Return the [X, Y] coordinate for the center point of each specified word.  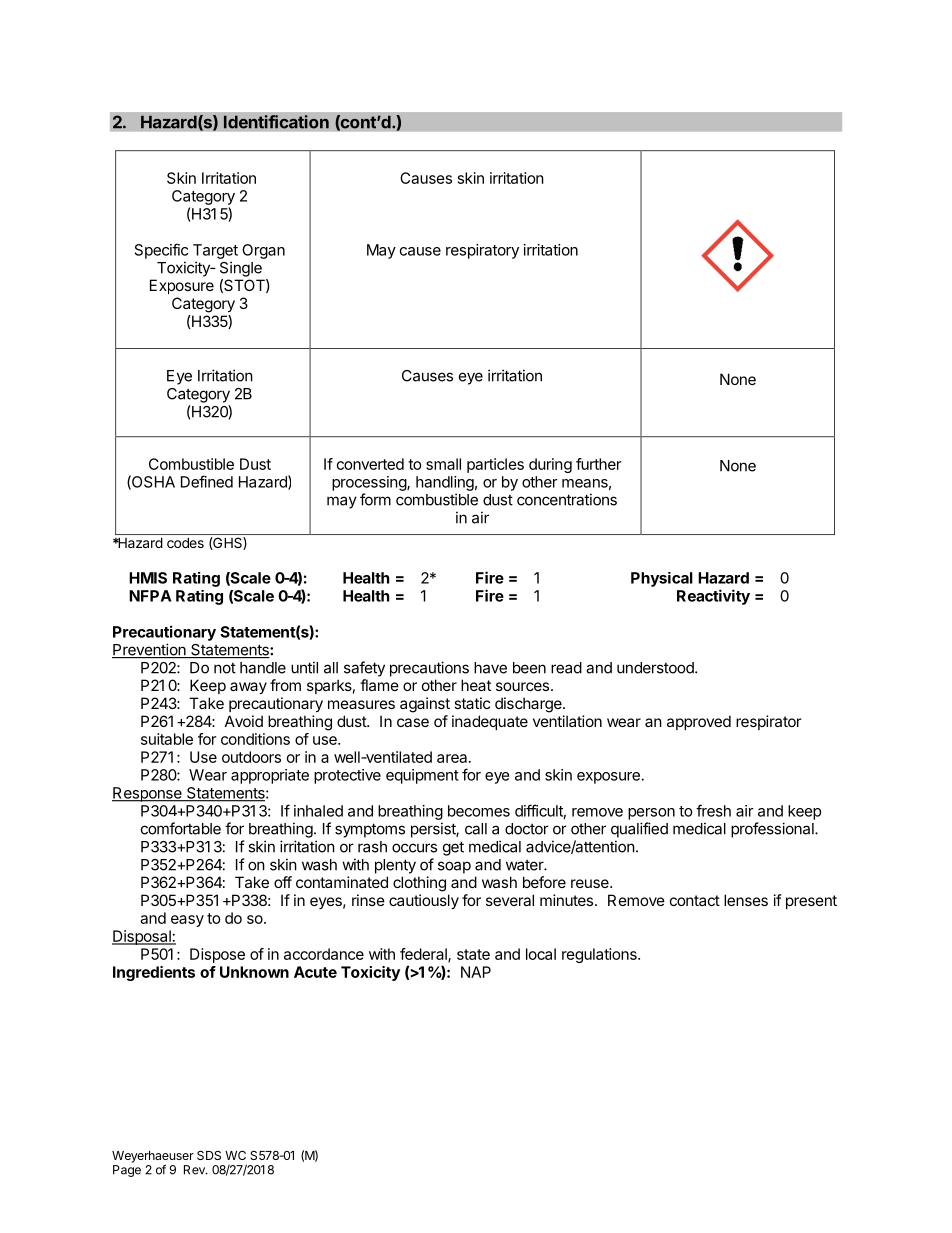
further [598, 464]
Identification [276, 122]
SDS [209, 1155]
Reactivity [713, 597]
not [225, 668]
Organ [263, 251]
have [490, 668]
